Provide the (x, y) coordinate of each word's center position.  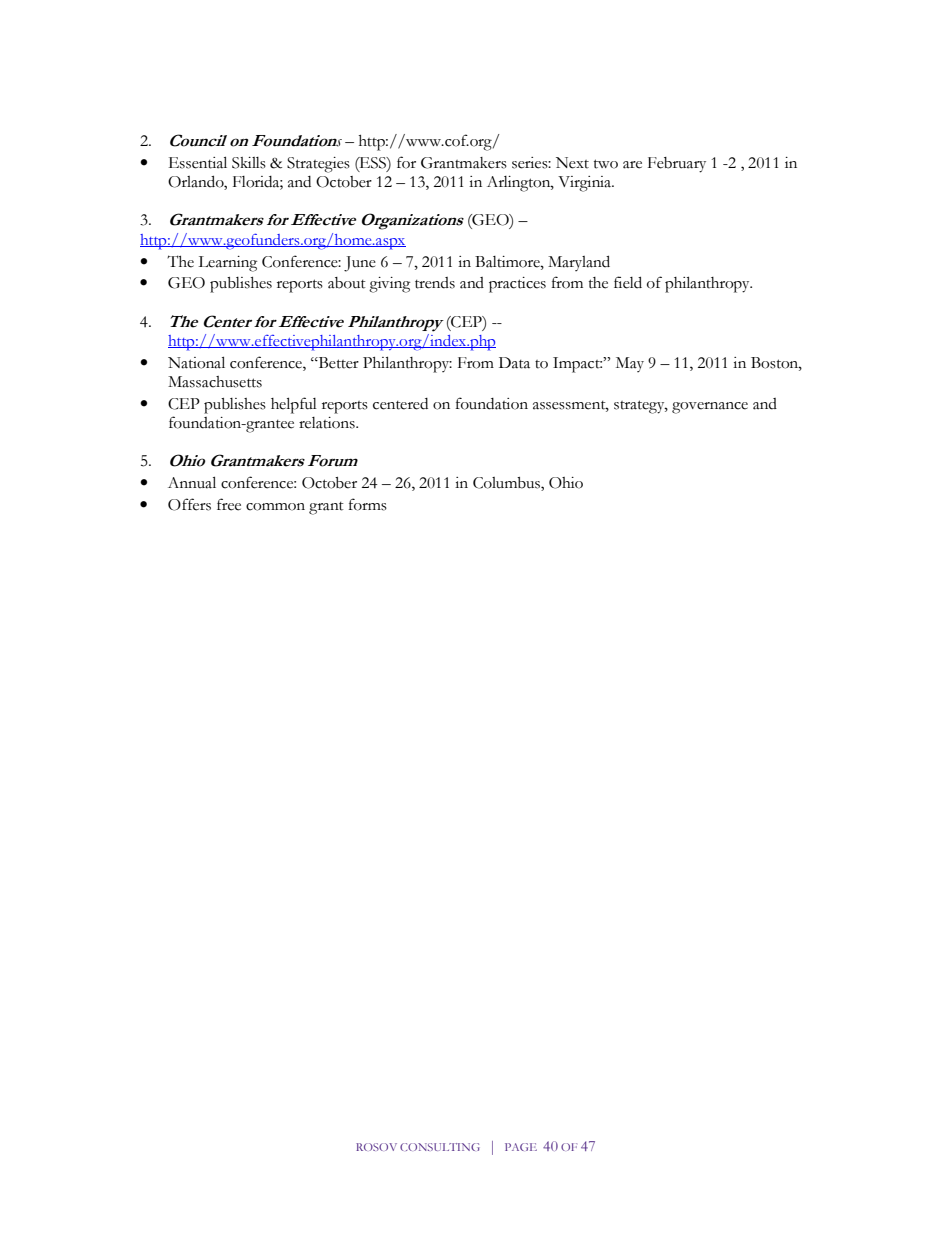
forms (368, 504)
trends (435, 283)
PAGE (521, 1147)
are (632, 165)
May (630, 364)
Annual (192, 482)
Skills (249, 163)
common (275, 507)
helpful (294, 405)
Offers (189, 504)
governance (710, 408)
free (229, 504)
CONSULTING (440, 1147)
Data (514, 363)
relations (328, 423)
